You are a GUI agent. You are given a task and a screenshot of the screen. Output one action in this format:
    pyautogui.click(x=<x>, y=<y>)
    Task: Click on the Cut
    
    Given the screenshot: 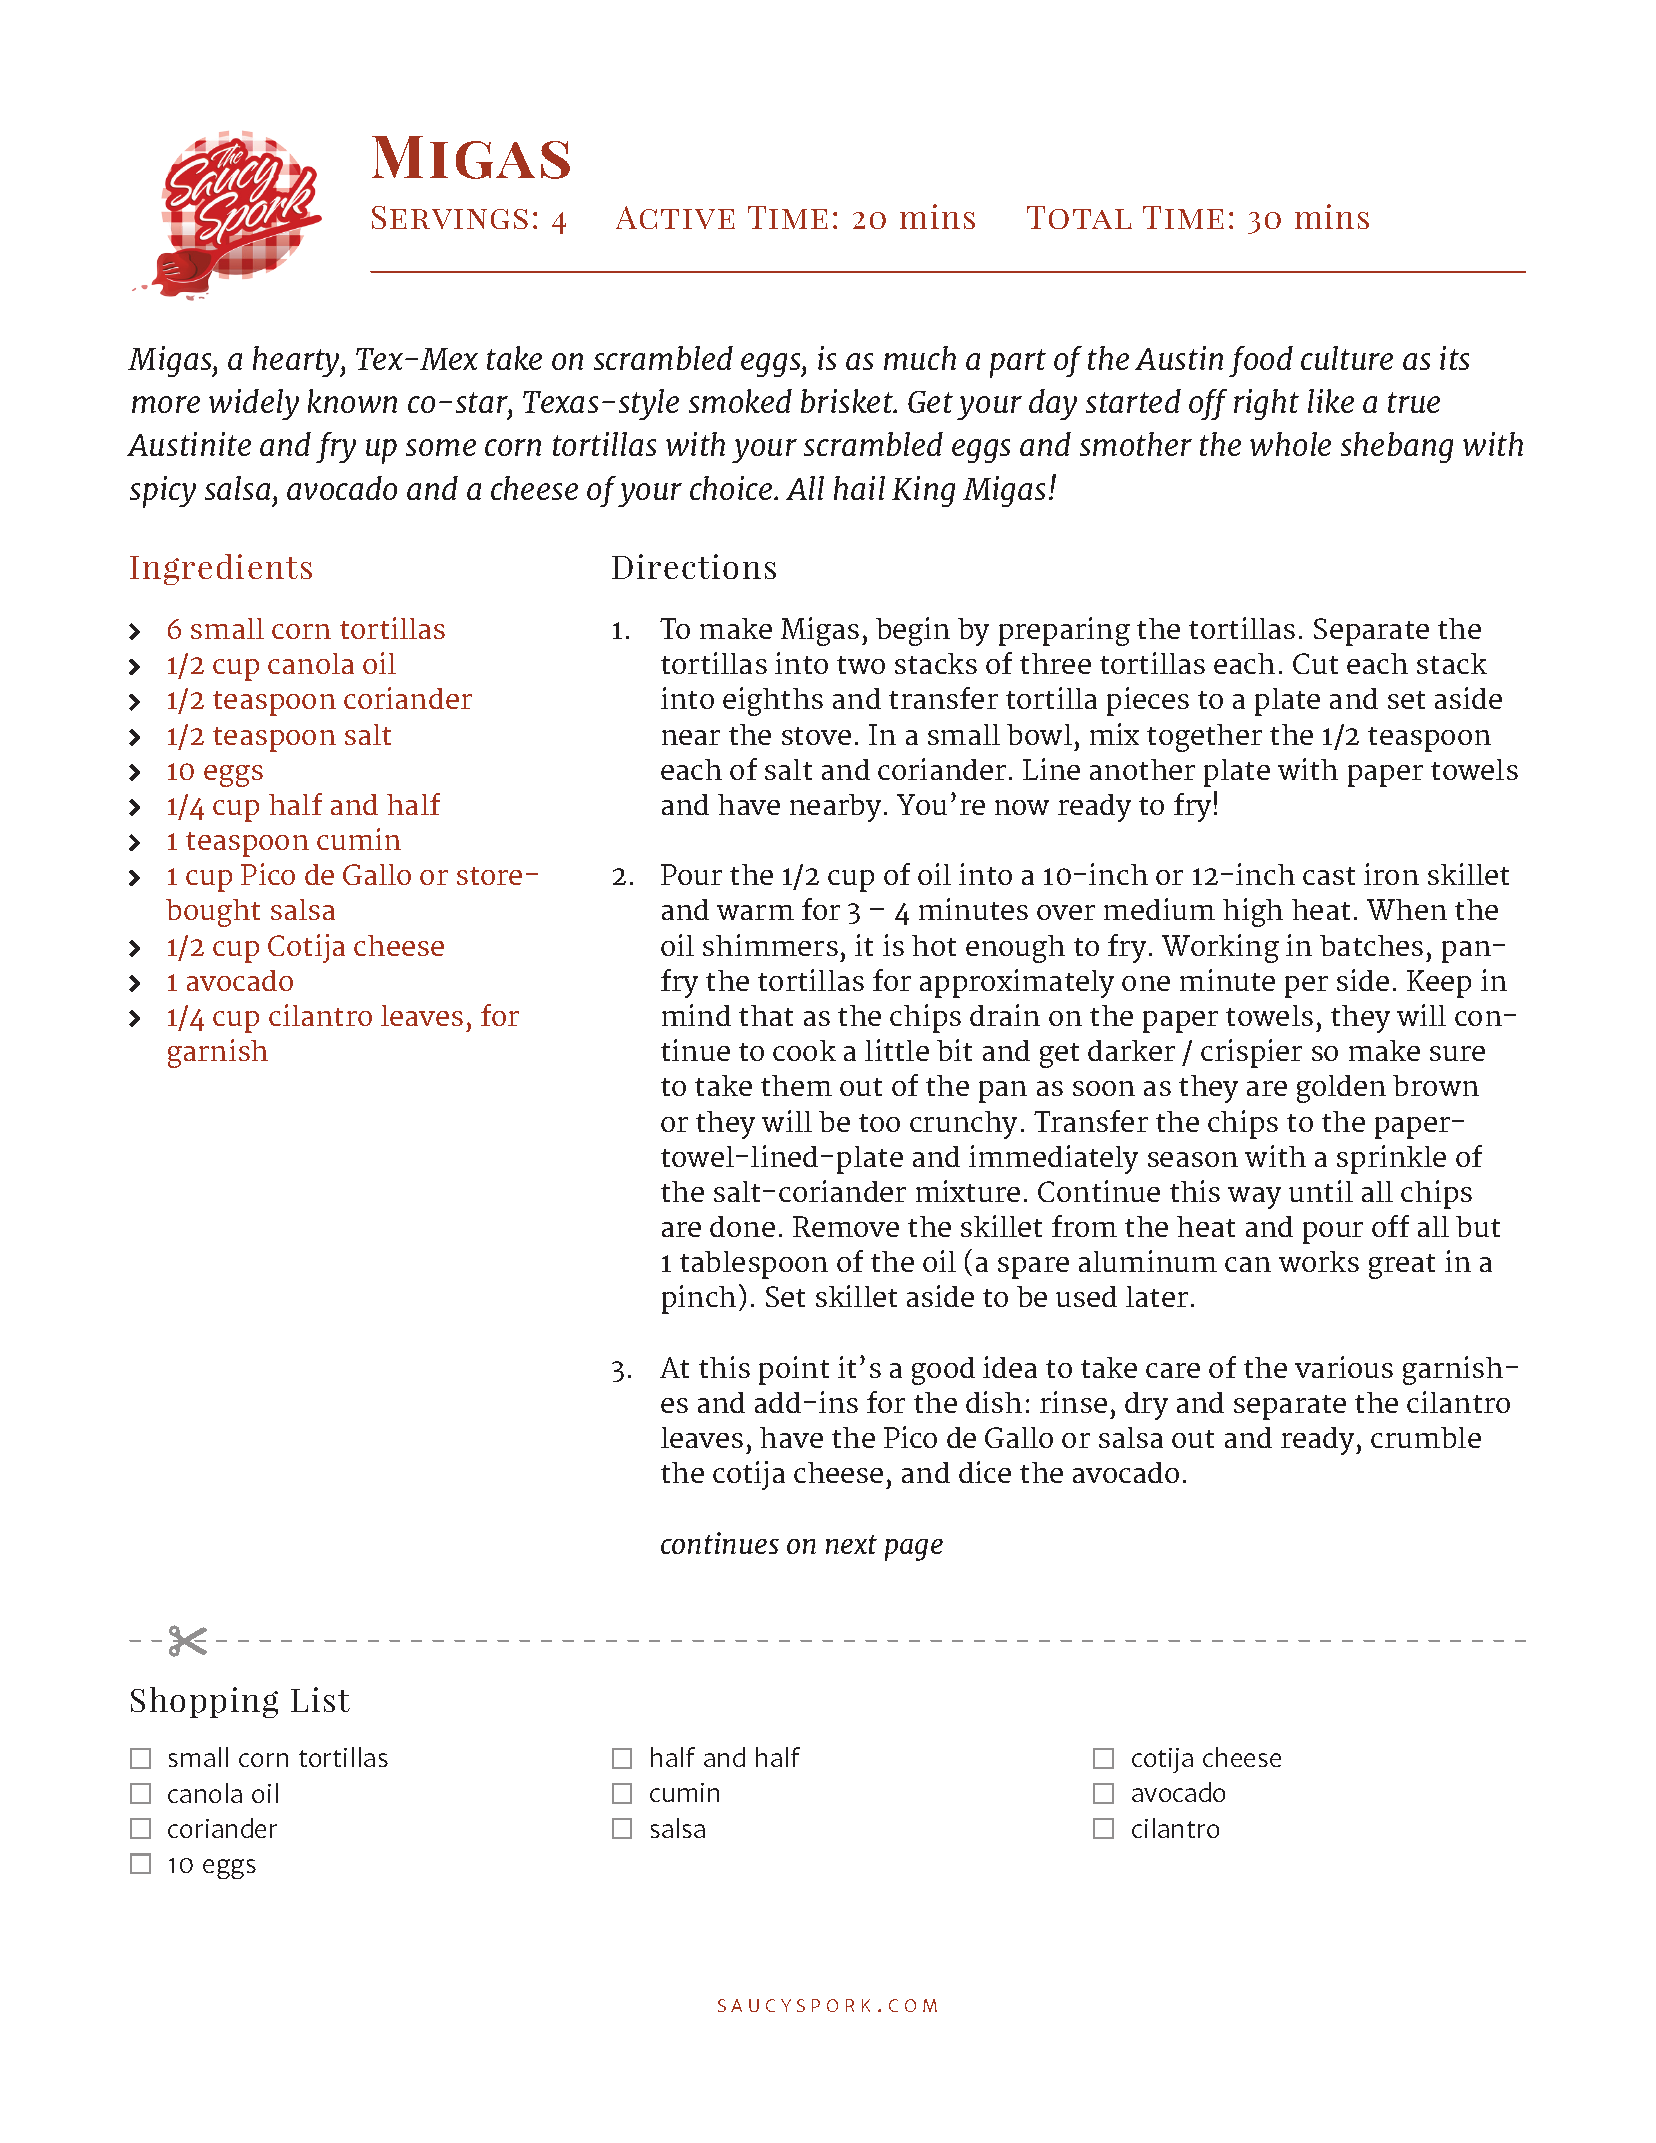 What is the action you would take?
    pyautogui.click(x=1315, y=663)
